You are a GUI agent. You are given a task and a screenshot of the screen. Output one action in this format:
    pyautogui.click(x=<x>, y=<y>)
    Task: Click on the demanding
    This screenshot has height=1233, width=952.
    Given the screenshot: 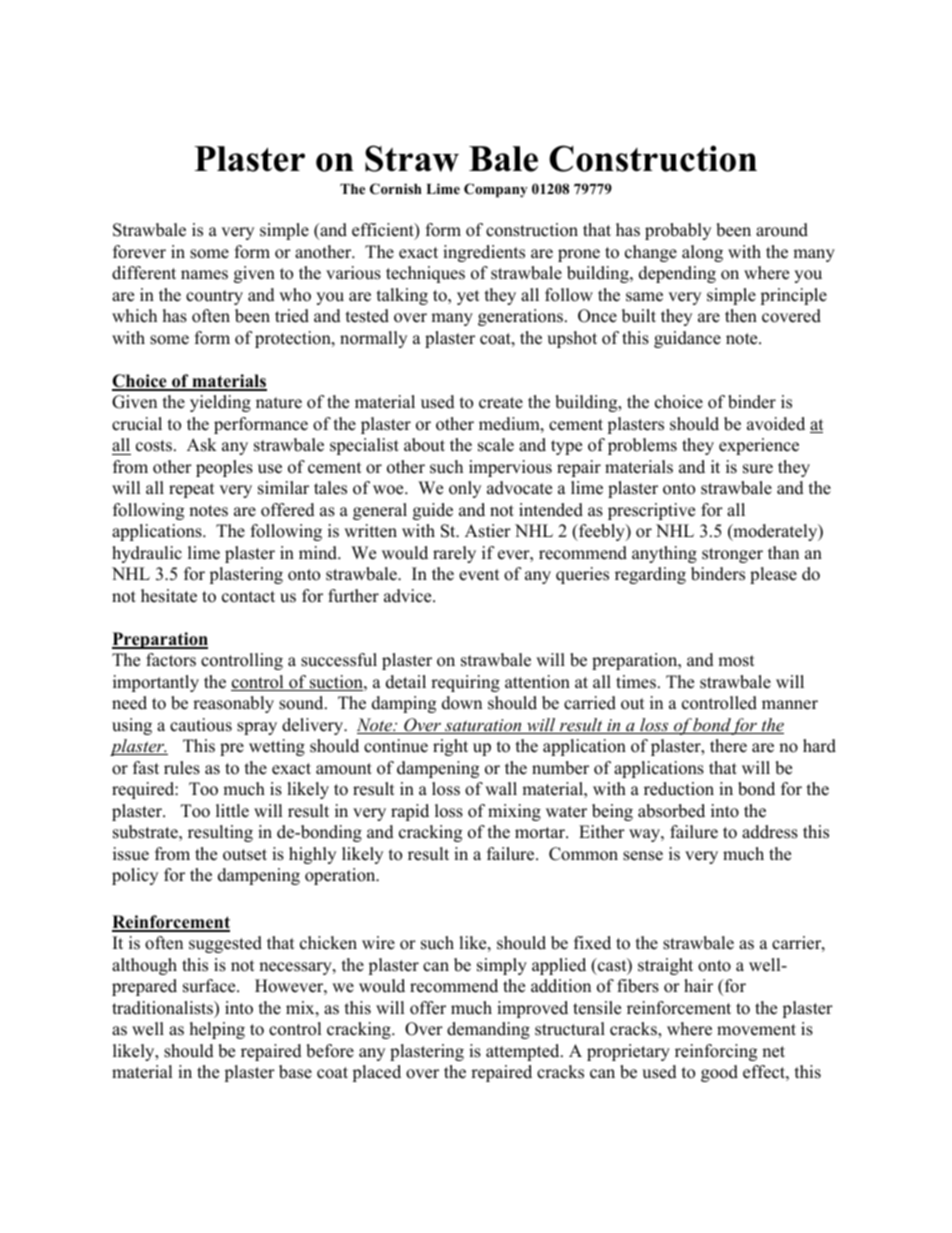 What is the action you would take?
    pyautogui.click(x=488, y=1030)
